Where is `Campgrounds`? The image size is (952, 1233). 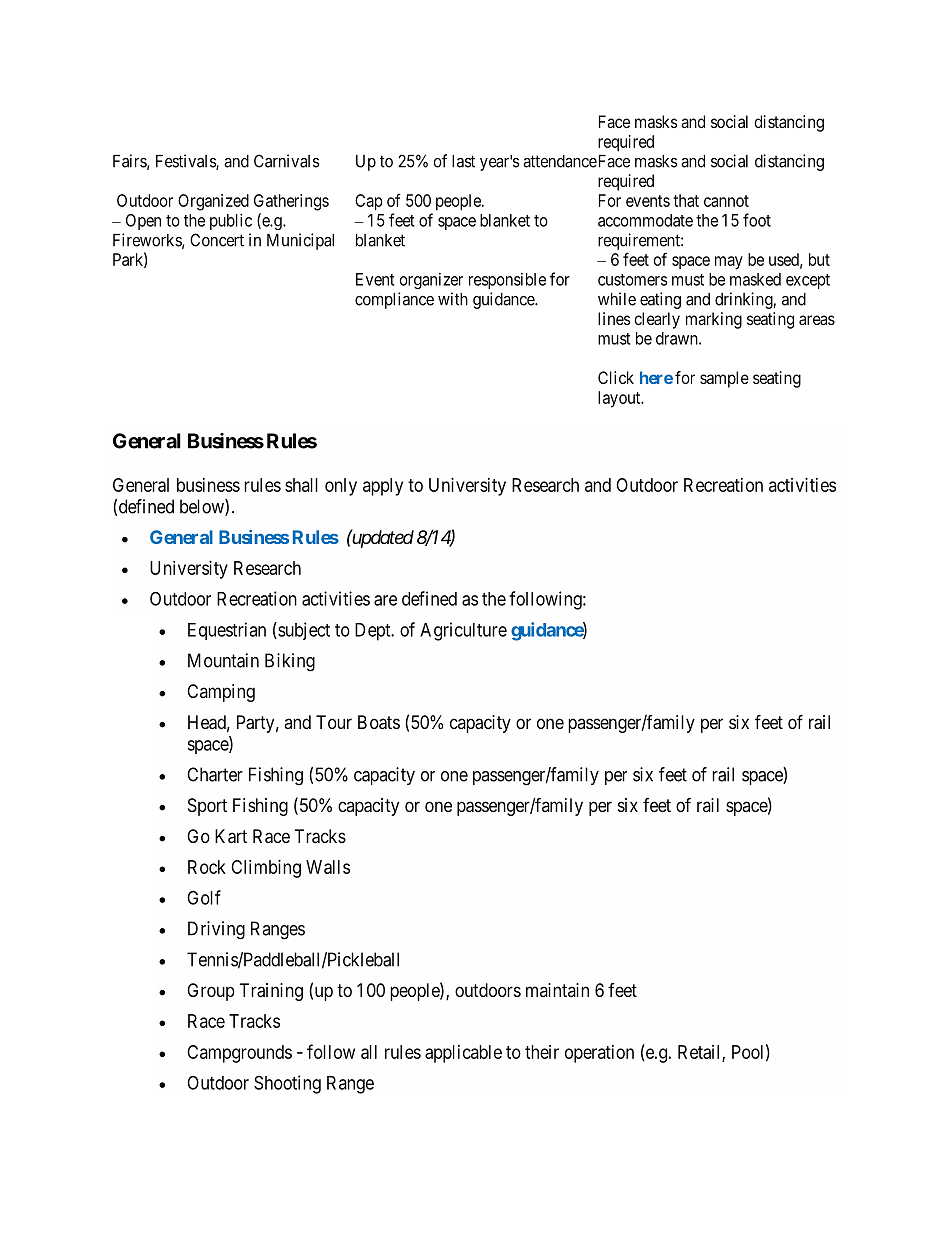 Campgrounds is located at coordinates (239, 1054).
